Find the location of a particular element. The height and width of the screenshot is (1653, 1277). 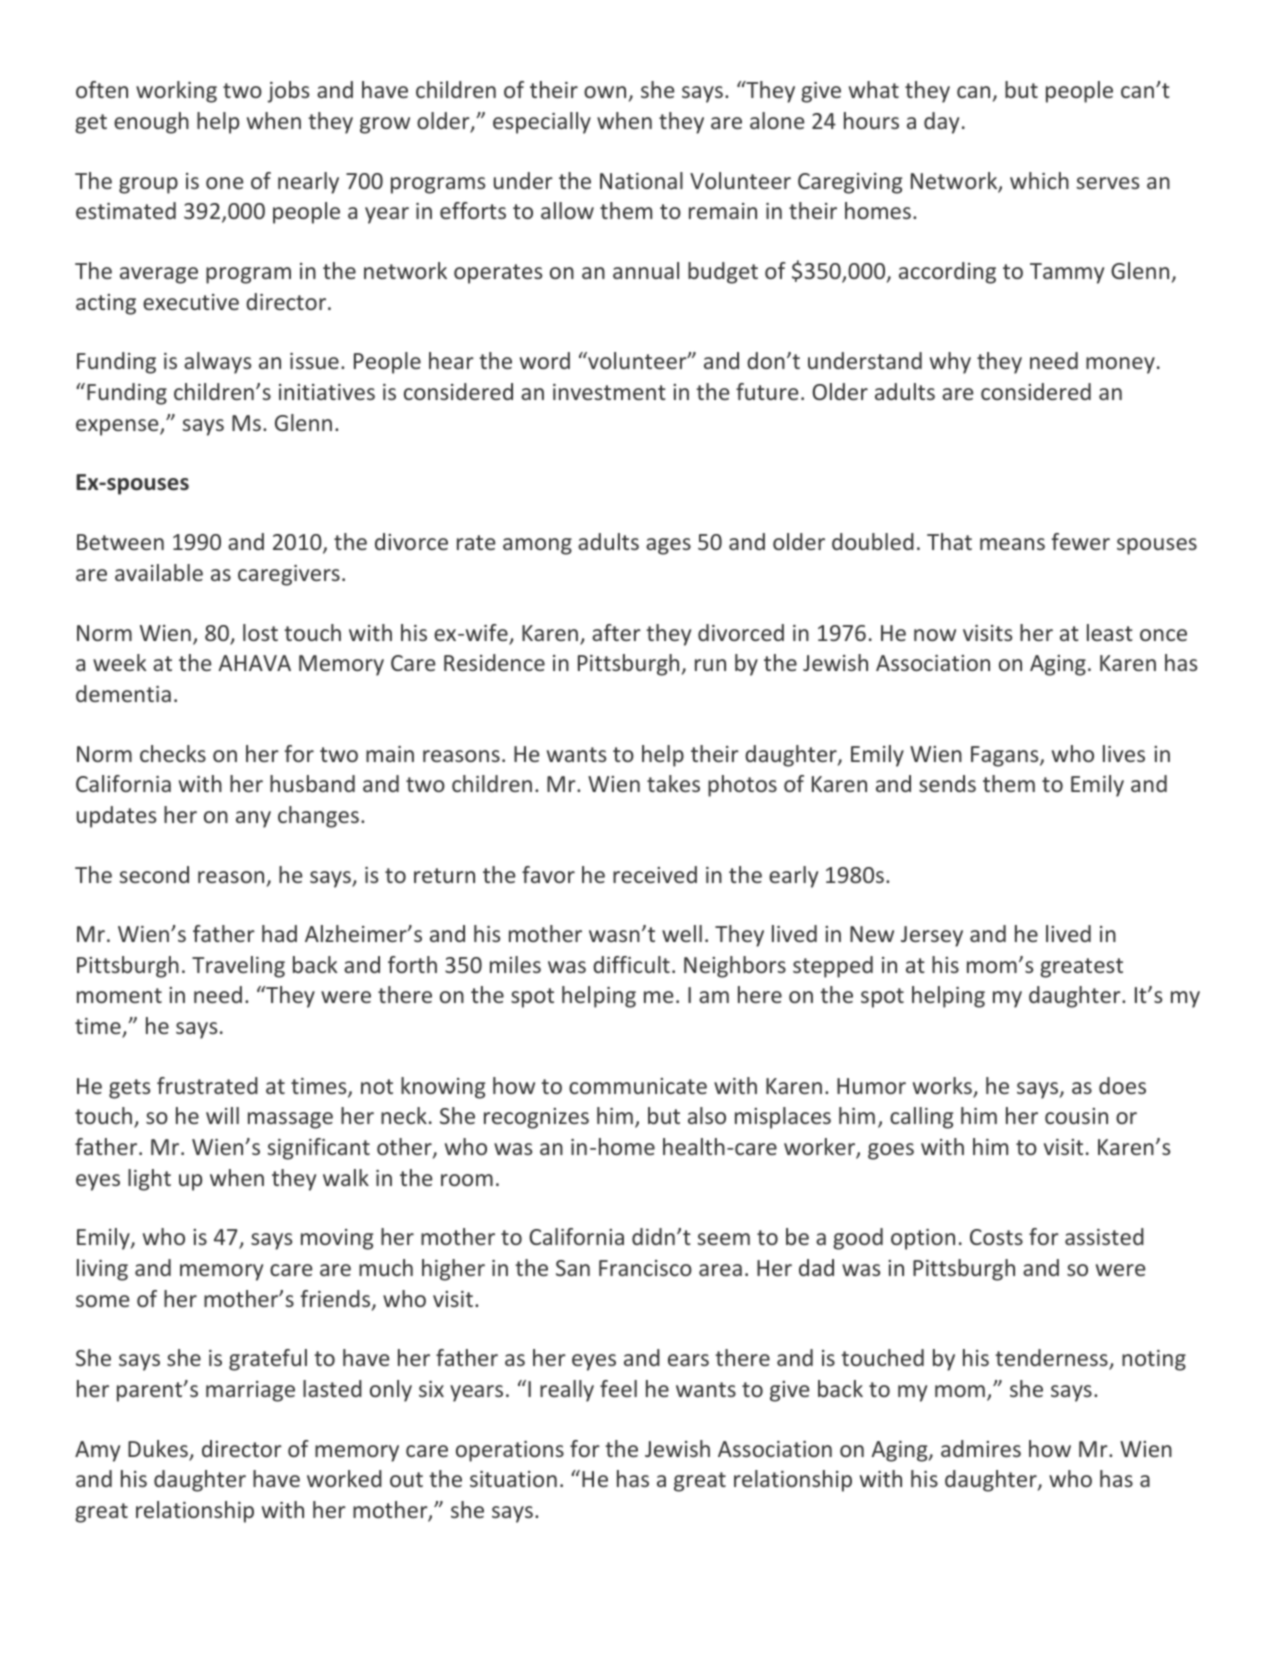

Jersey is located at coordinates (932, 936).
